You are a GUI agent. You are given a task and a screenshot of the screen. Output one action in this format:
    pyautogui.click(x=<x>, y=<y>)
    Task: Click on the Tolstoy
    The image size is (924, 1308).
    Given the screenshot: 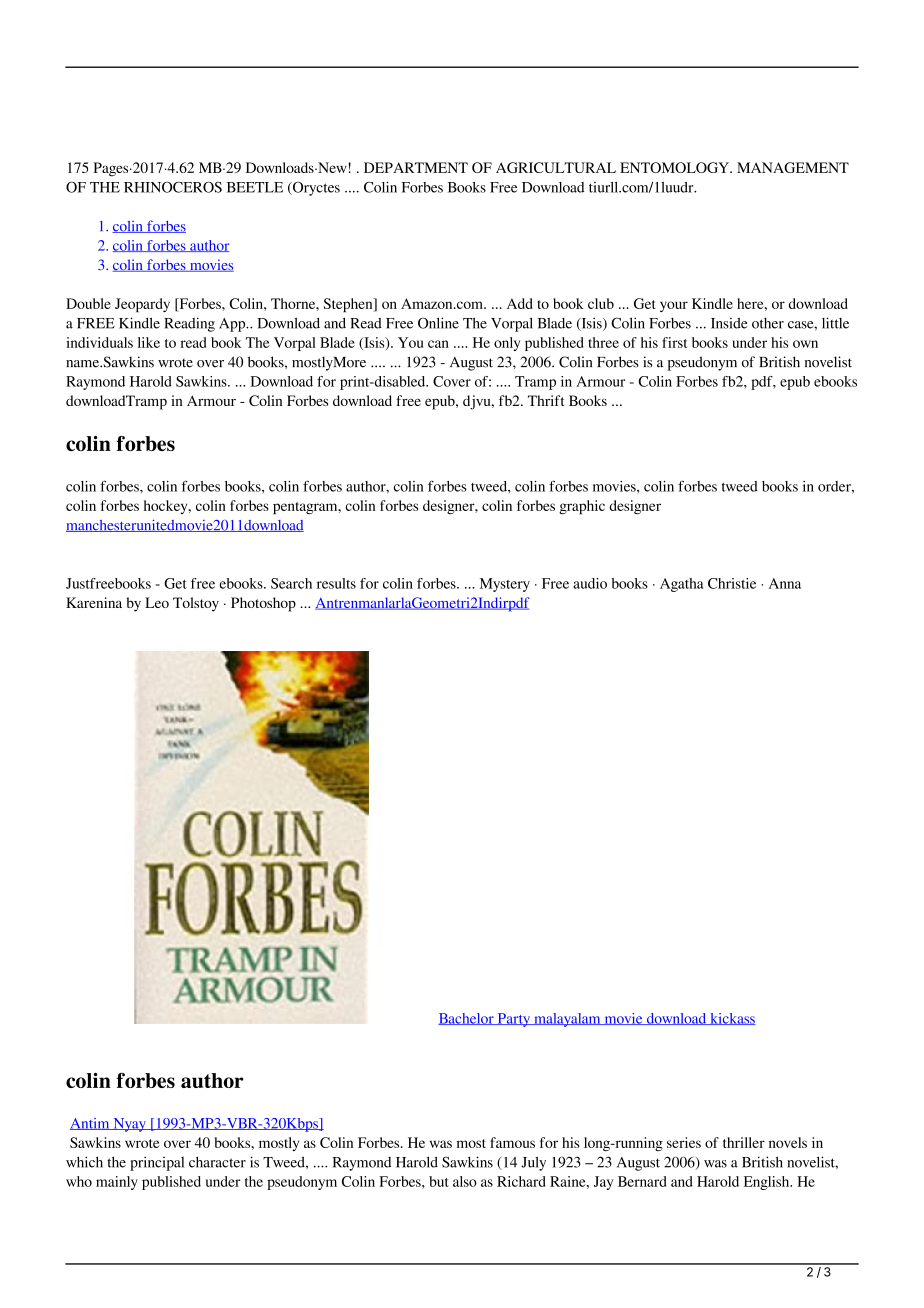 What is the action you would take?
    pyautogui.click(x=196, y=604)
